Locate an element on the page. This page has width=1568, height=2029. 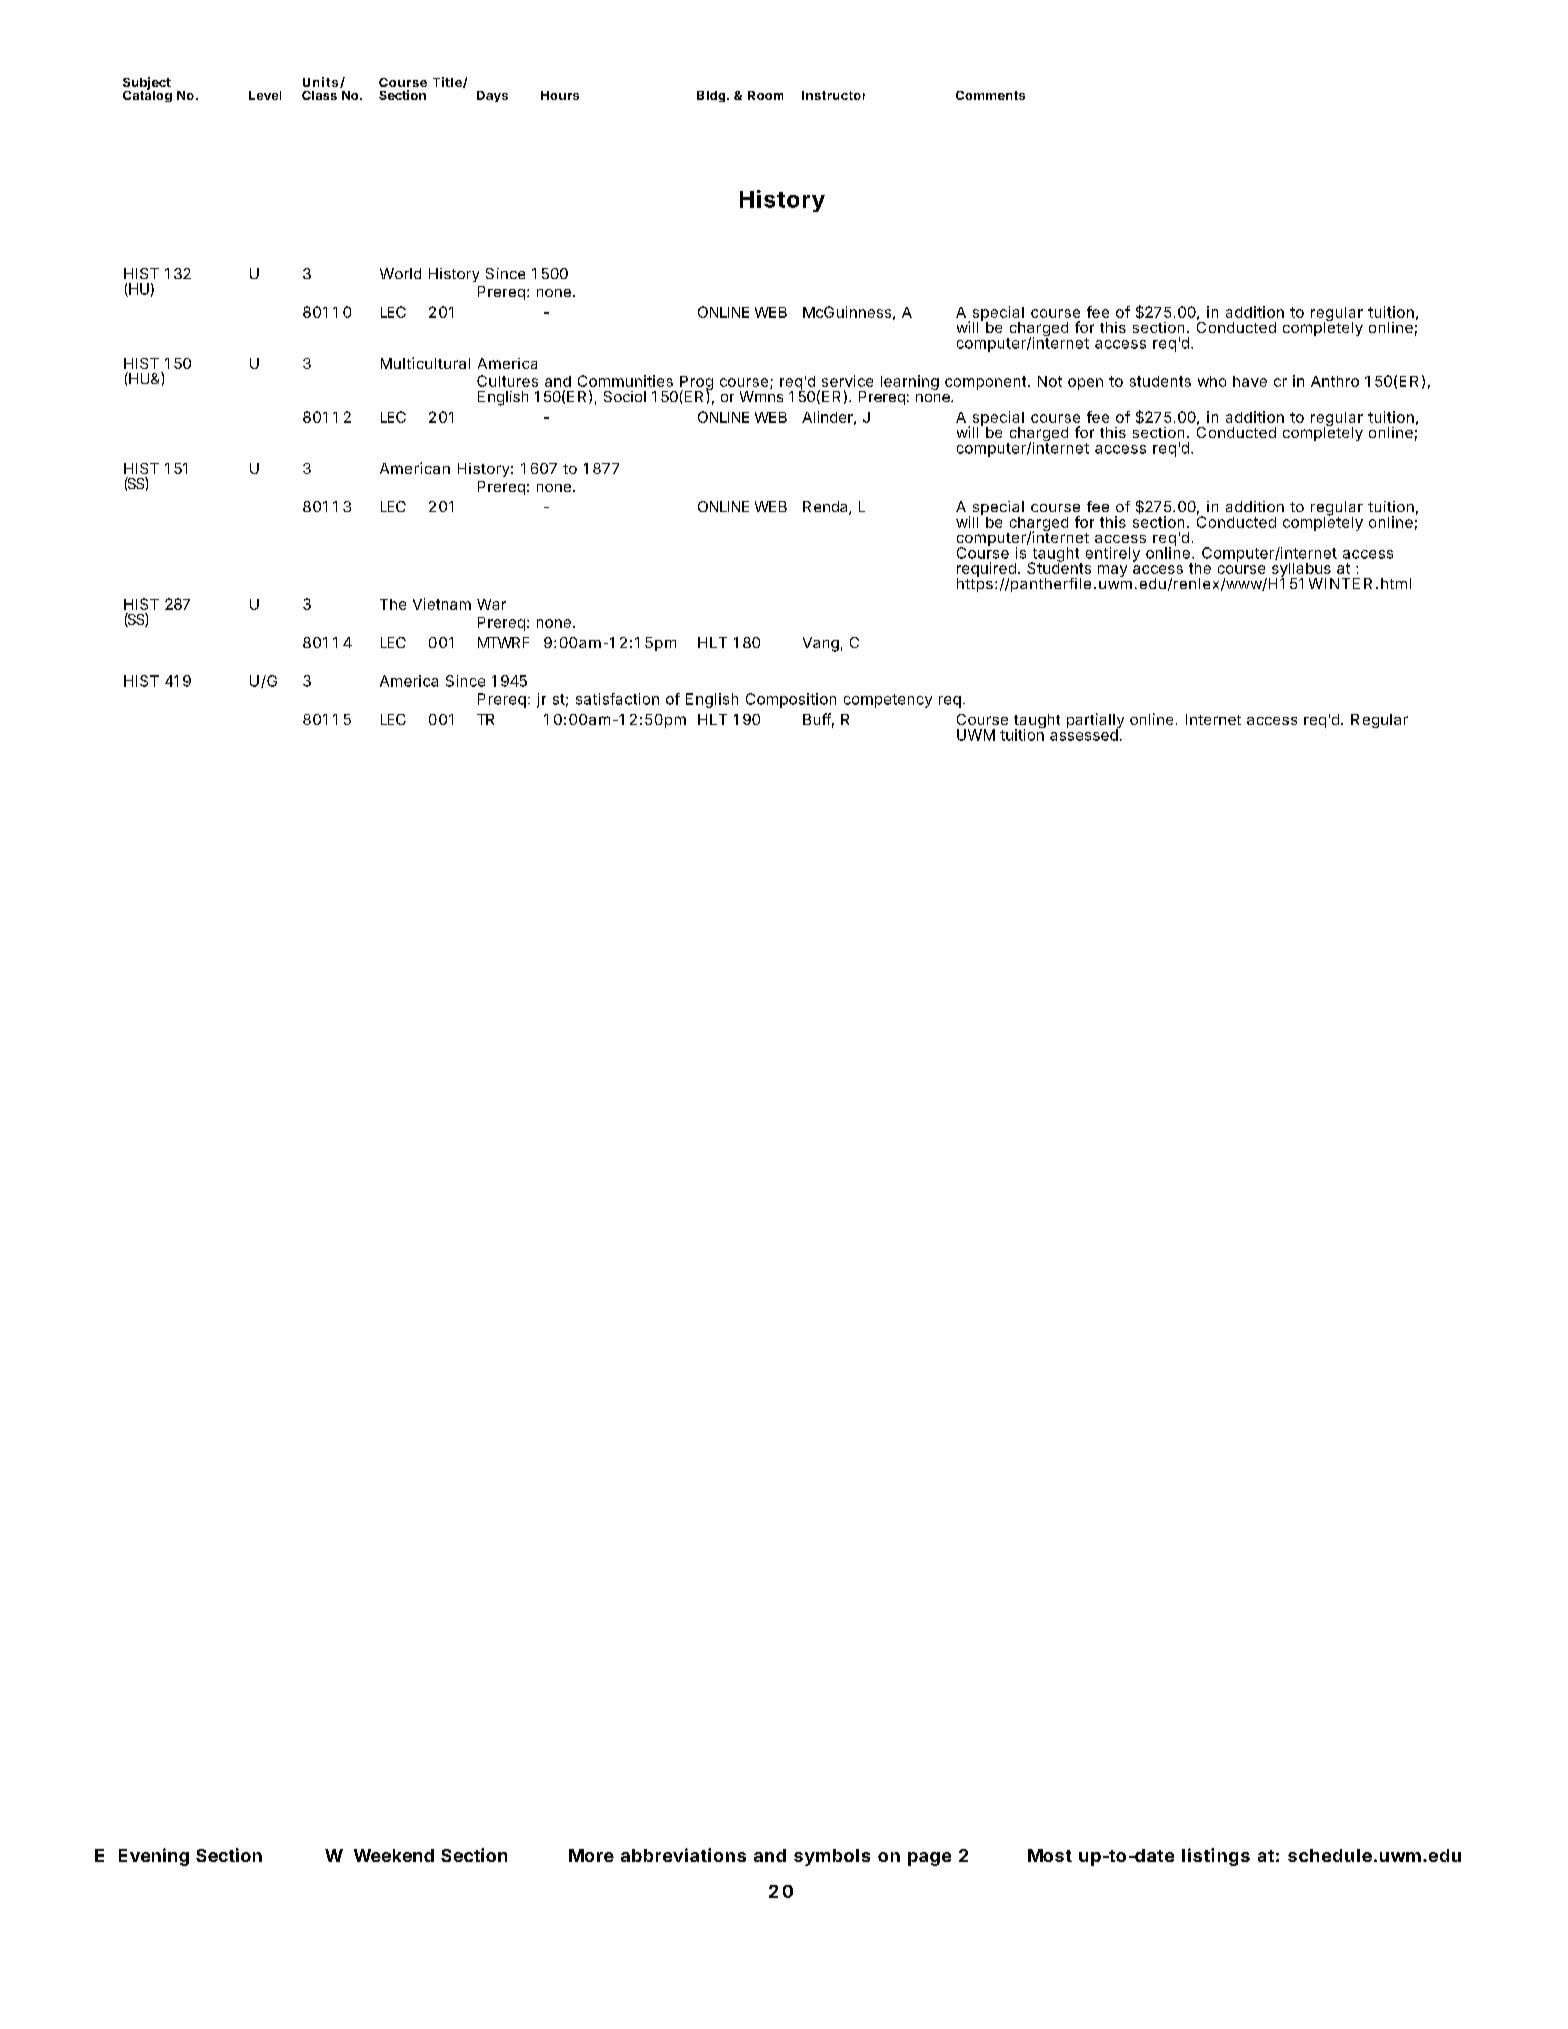
assessed is located at coordinates (1085, 734).
